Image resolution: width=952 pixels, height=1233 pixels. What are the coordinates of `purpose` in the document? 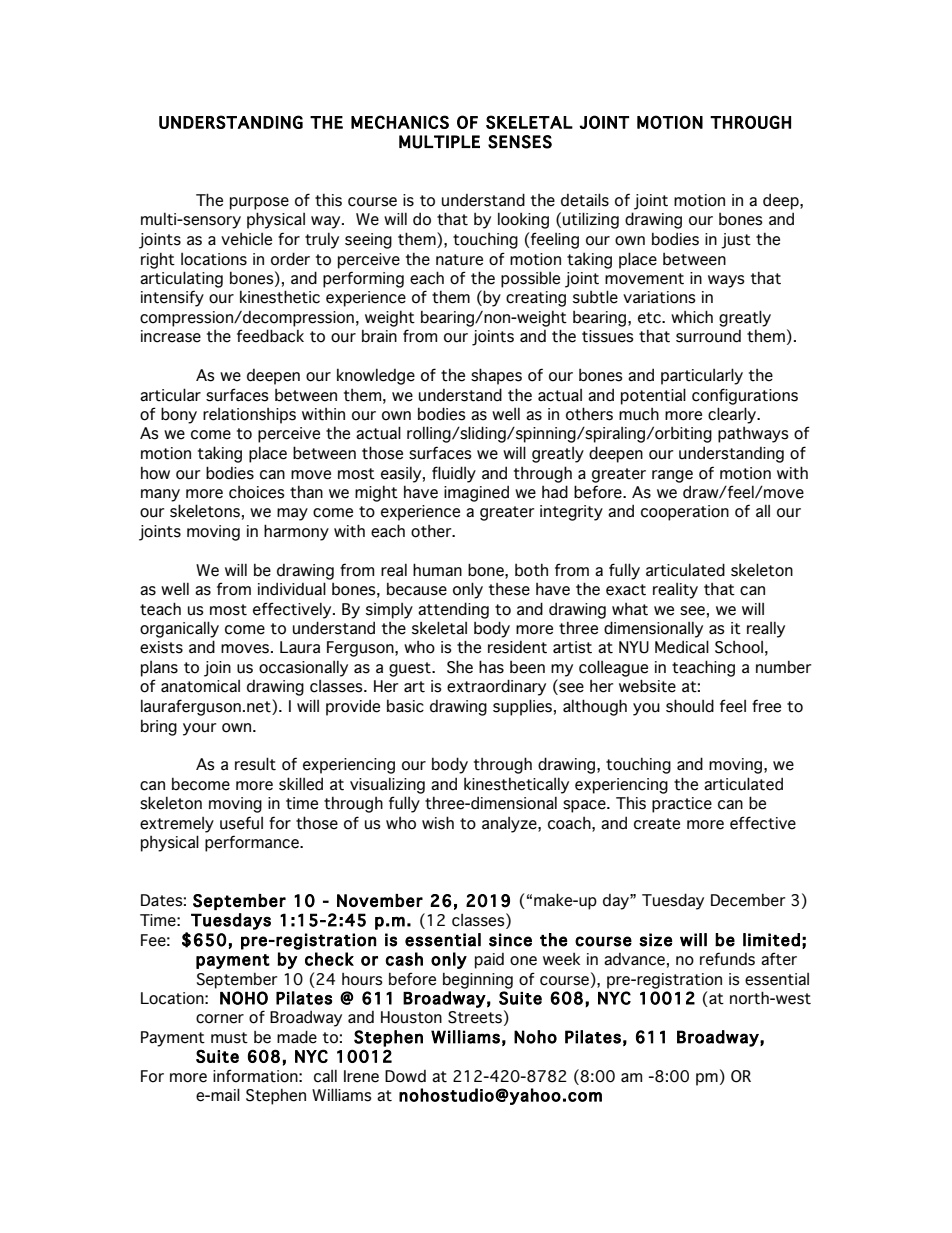 It's located at (259, 203).
